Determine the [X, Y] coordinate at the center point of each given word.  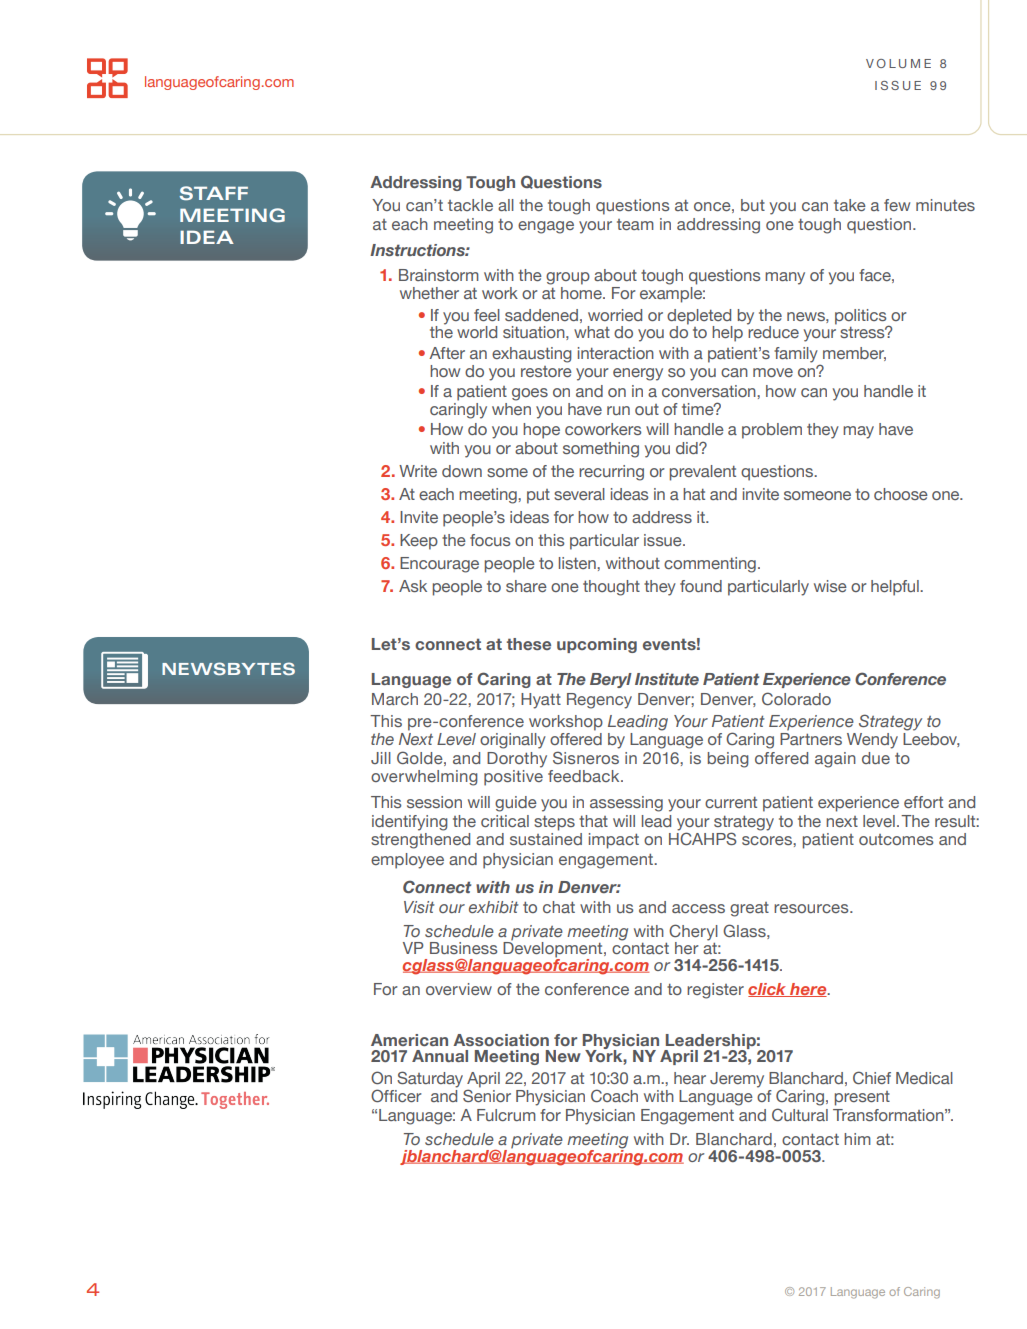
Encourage [439, 565]
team [635, 224]
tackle [470, 205]
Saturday [430, 1079]
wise [830, 586]
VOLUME [898, 63]
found [701, 586]
